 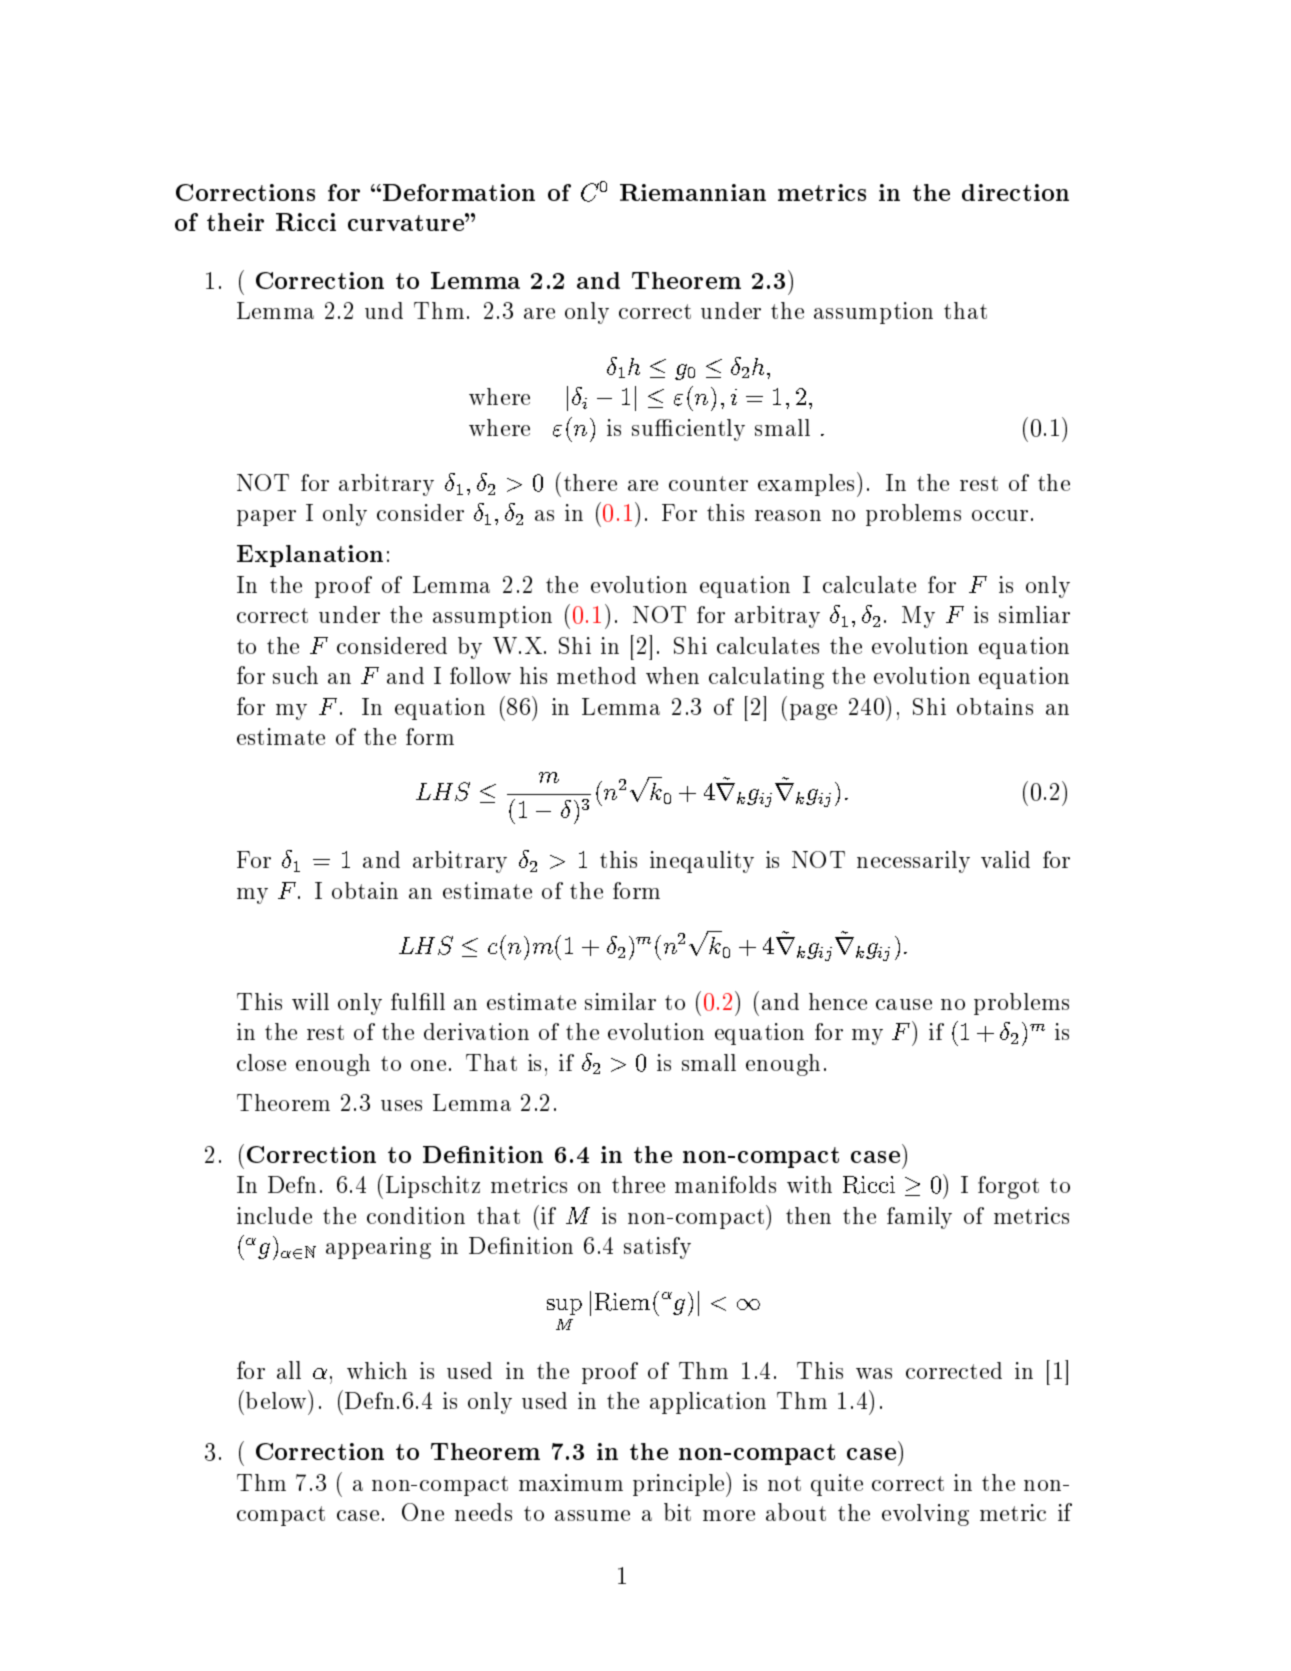 I want to click on necessarily, so click(x=913, y=862).
